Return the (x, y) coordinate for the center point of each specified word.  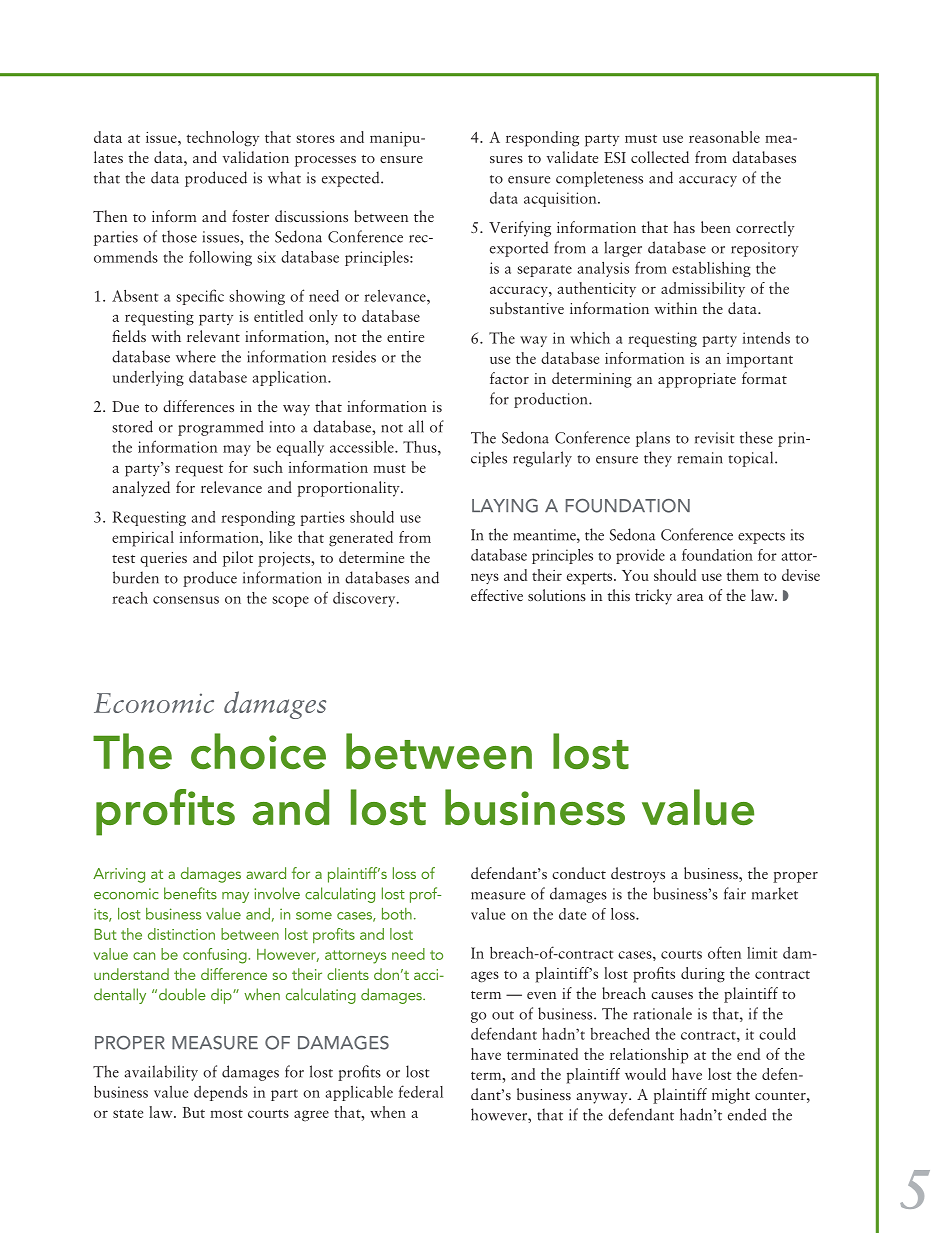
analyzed (141, 489)
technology (223, 139)
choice (258, 751)
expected (352, 179)
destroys (638, 875)
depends (221, 1093)
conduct (579, 873)
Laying (505, 506)
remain (700, 458)
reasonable (724, 137)
